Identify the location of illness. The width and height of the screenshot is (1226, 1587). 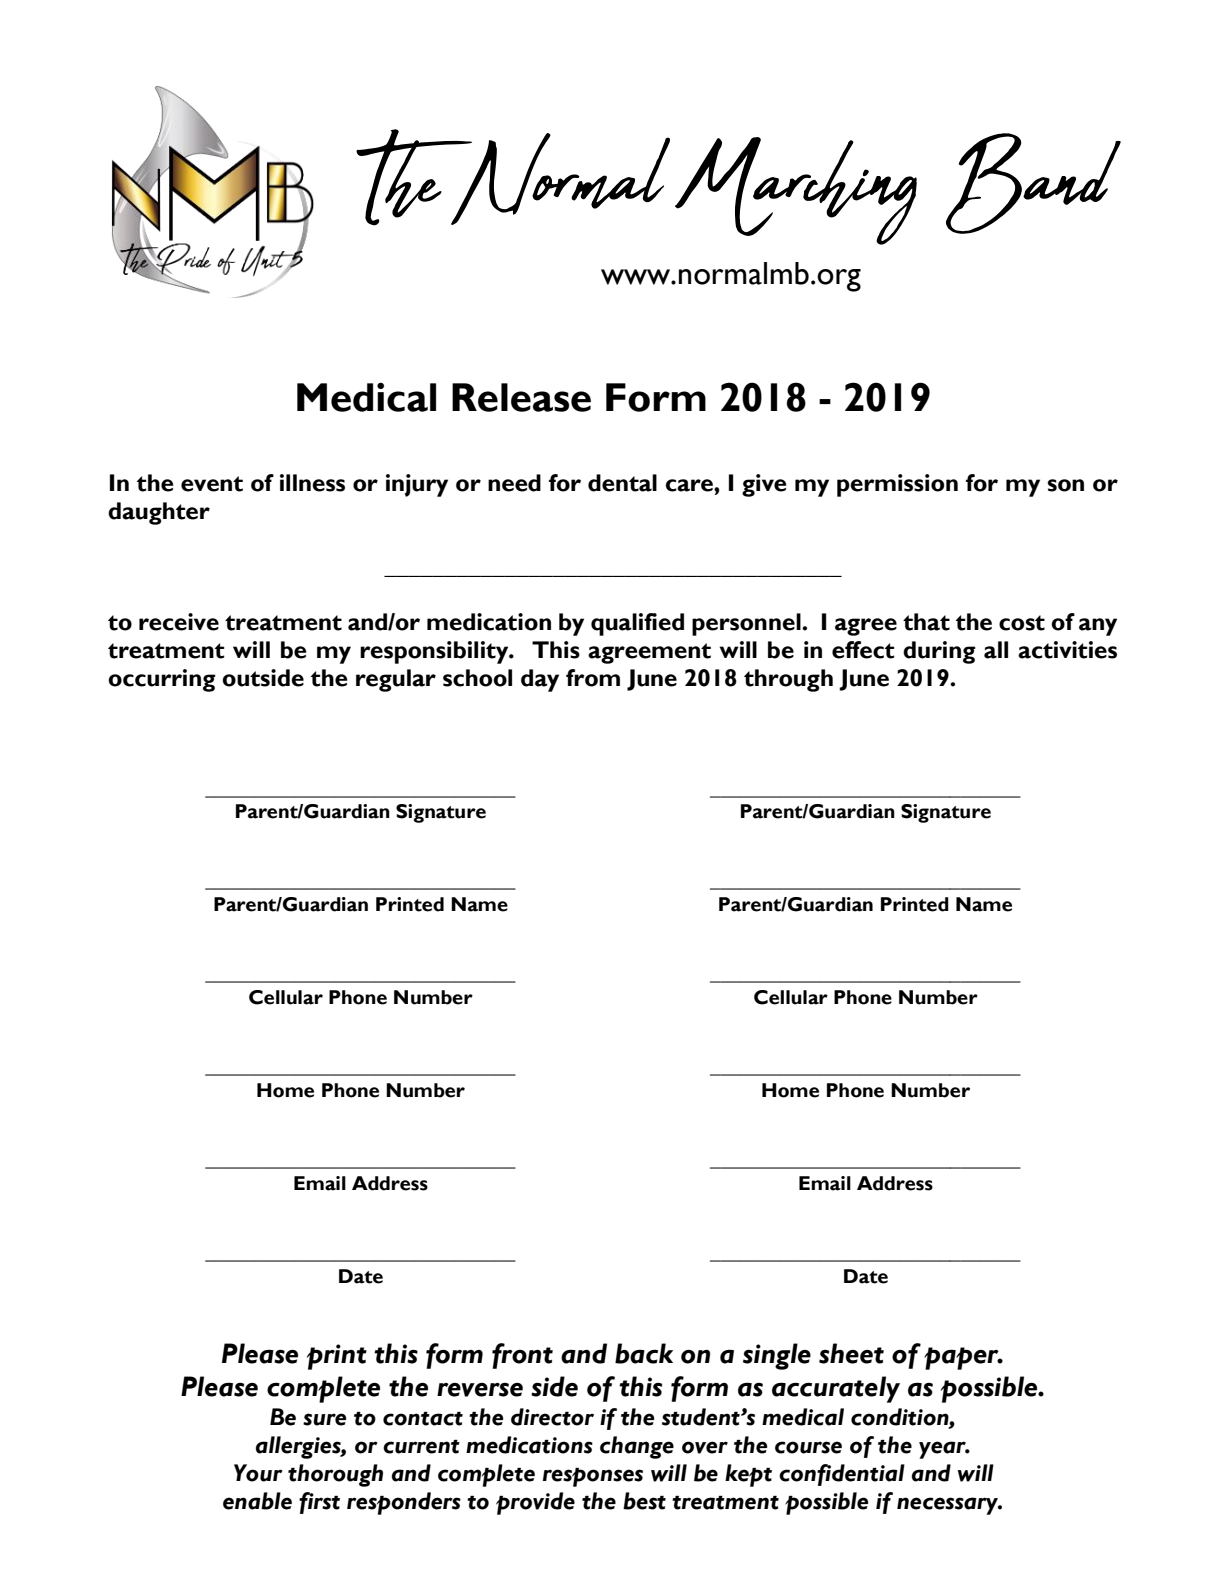
(312, 483).
